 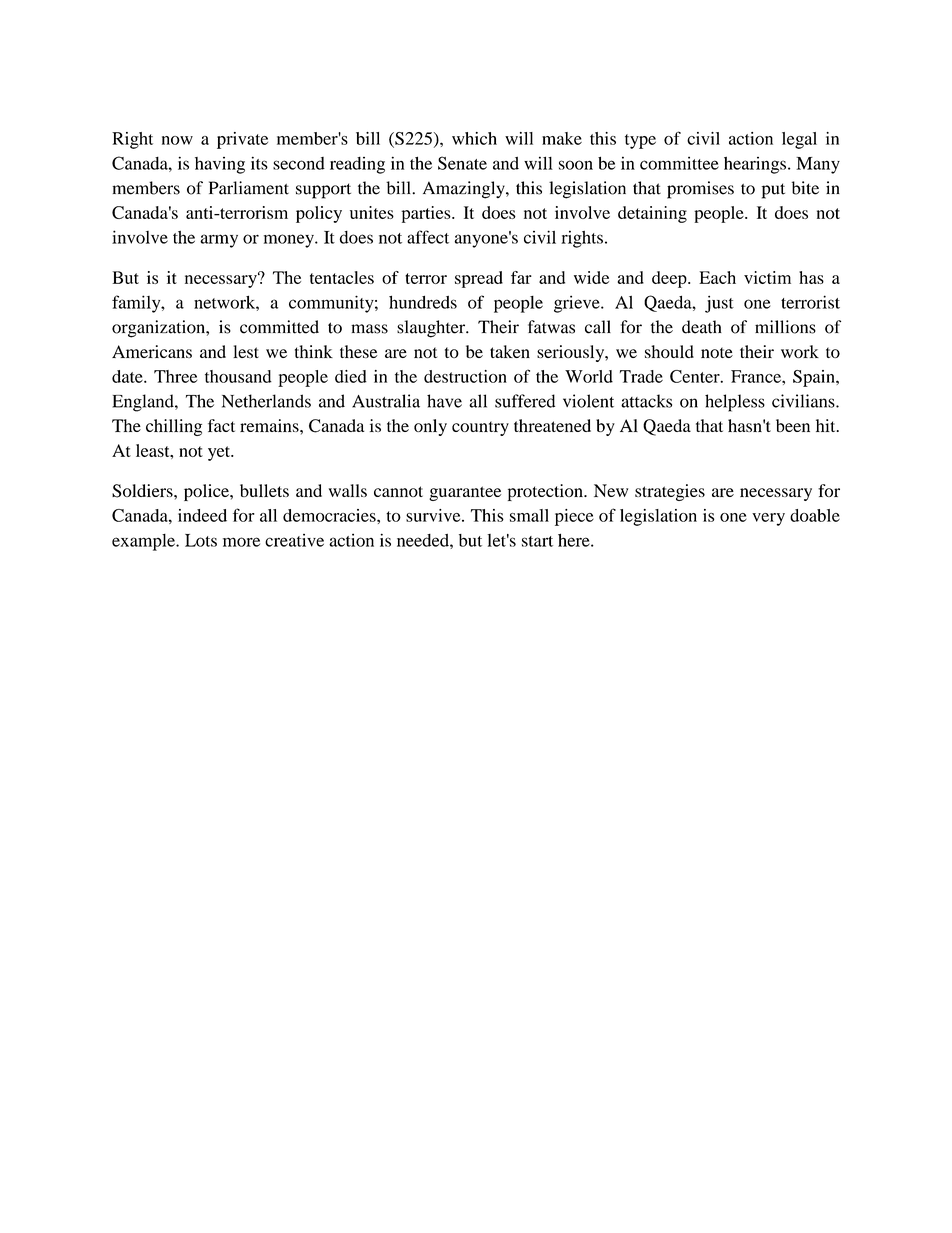 What do you see at coordinates (444, 401) in the screenshot?
I see `have` at bounding box center [444, 401].
